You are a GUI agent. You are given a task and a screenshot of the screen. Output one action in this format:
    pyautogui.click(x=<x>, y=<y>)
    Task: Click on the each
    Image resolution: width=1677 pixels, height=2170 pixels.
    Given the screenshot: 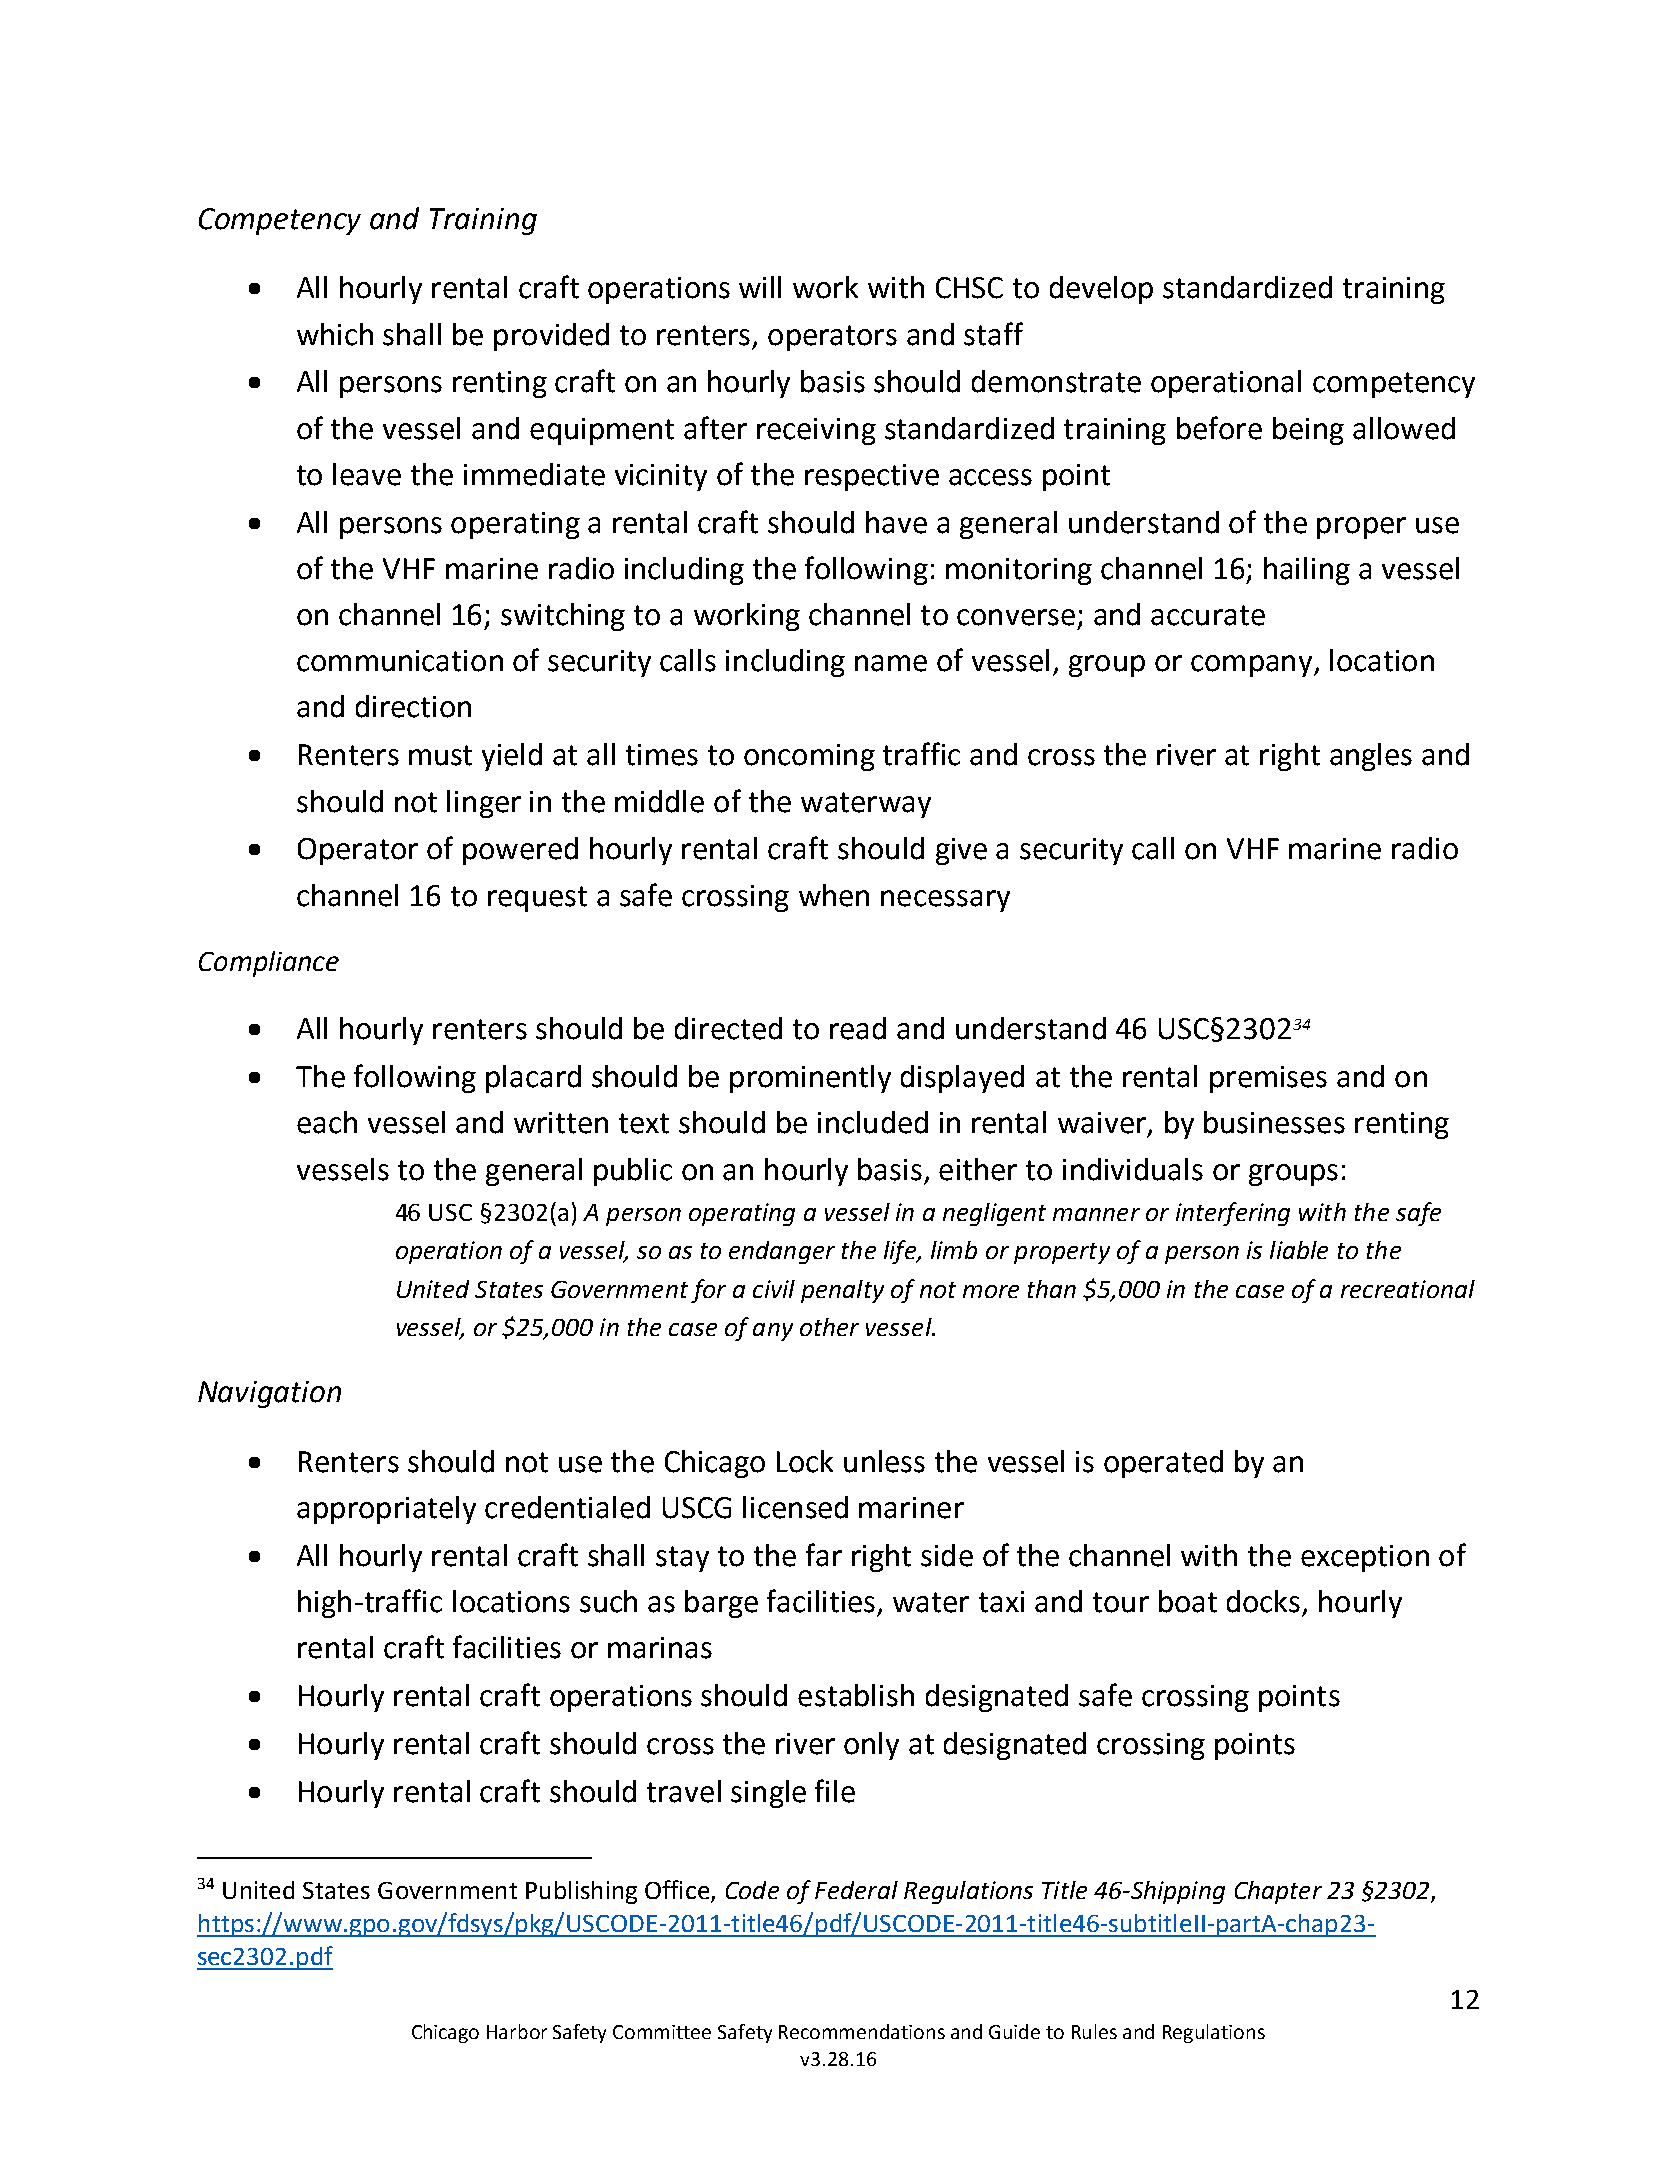 What is the action you would take?
    pyautogui.click(x=327, y=1122)
